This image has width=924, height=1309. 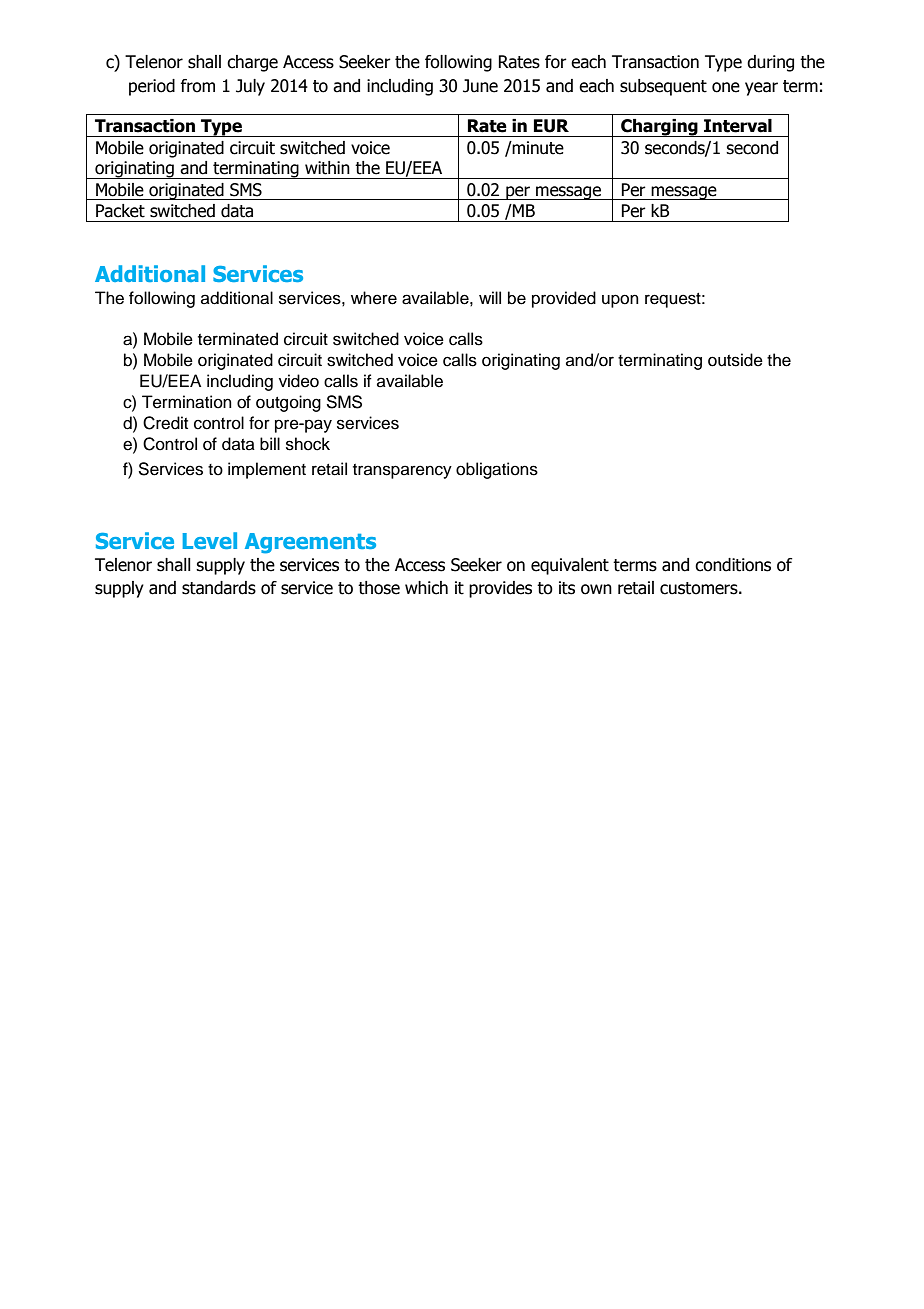 I want to click on outside, so click(x=735, y=360).
